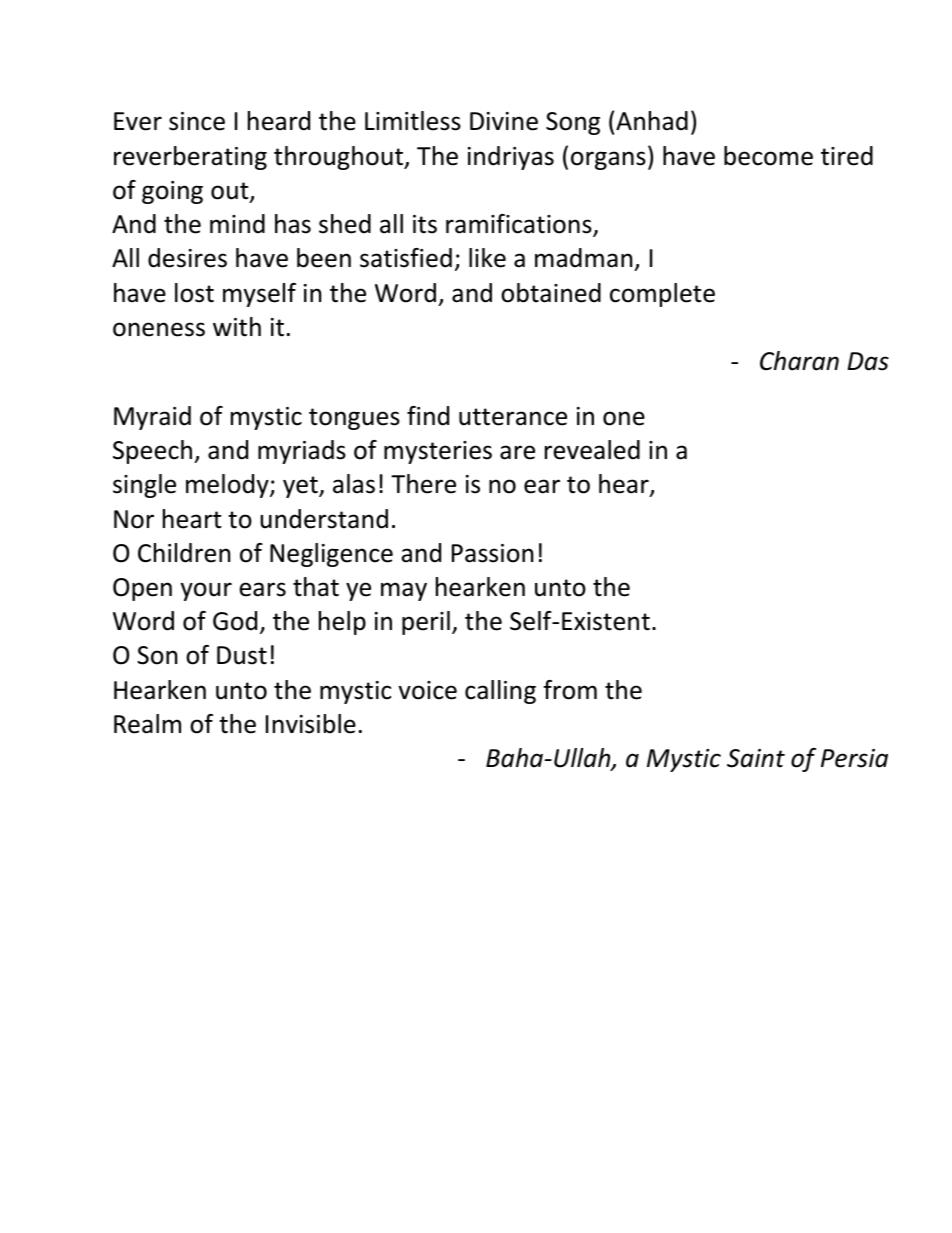  I want to click on Realm, so click(147, 724).
